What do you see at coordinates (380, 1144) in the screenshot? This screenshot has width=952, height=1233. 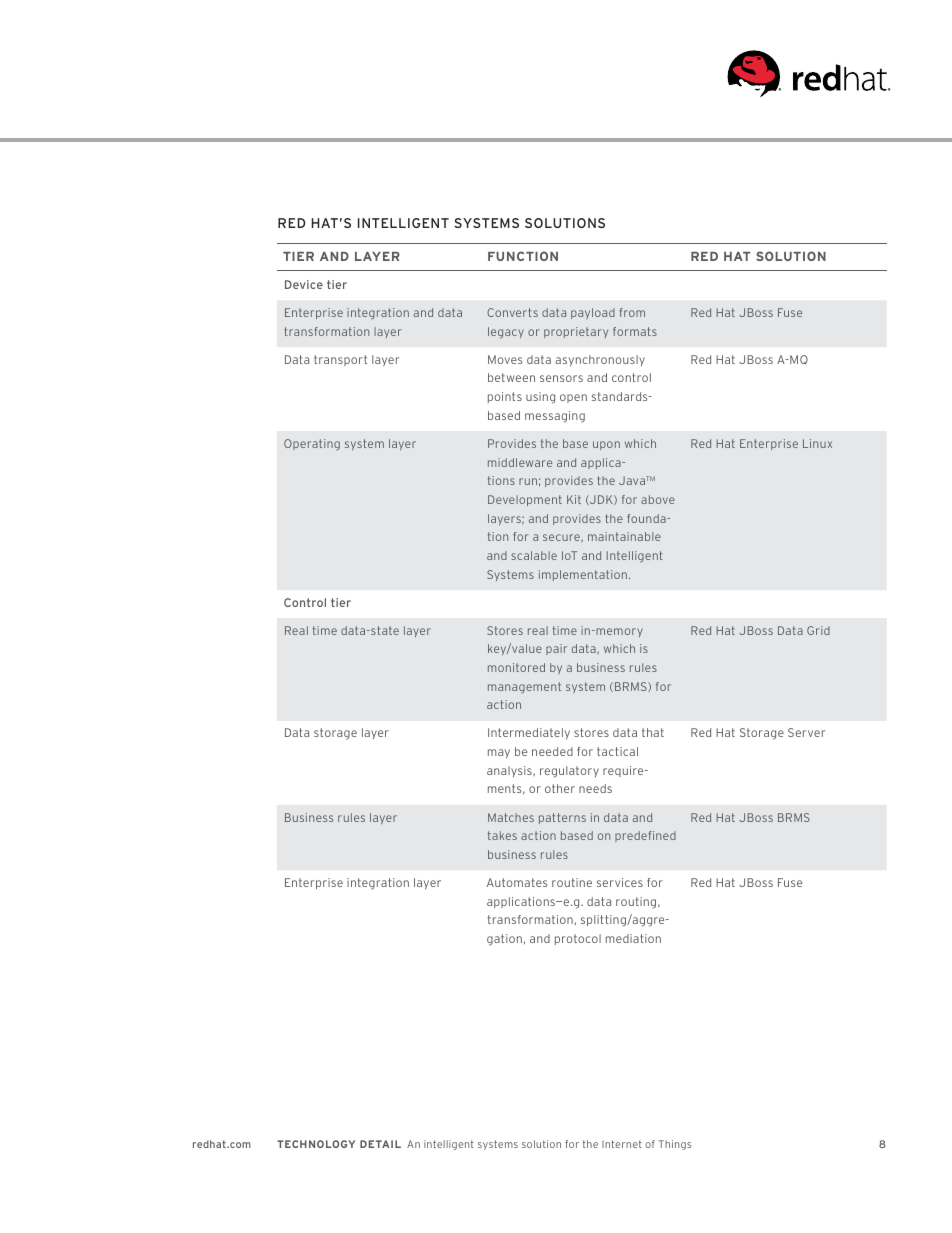 I see `DETAIL` at bounding box center [380, 1144].
